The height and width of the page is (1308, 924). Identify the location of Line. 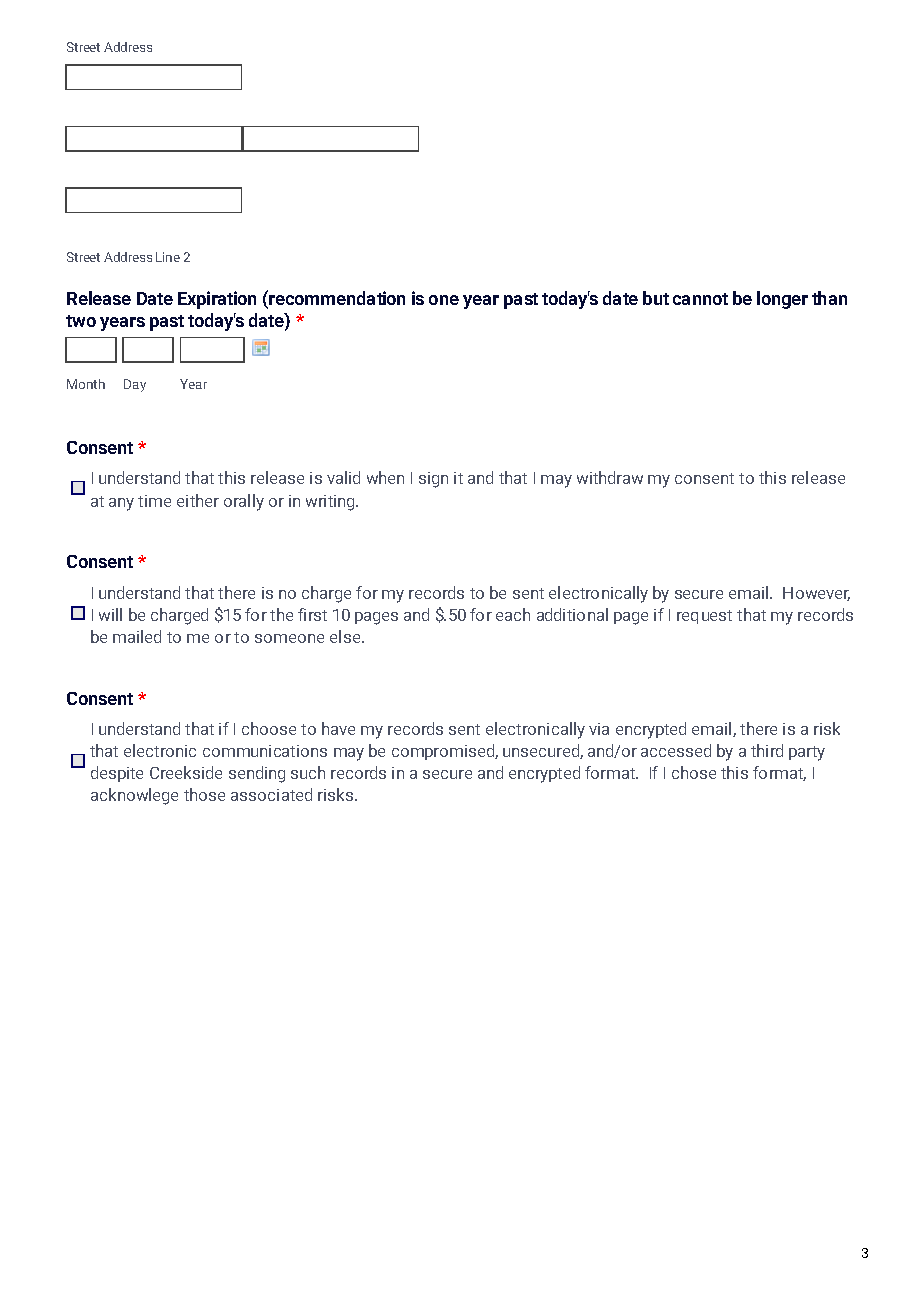
(168, 257).
